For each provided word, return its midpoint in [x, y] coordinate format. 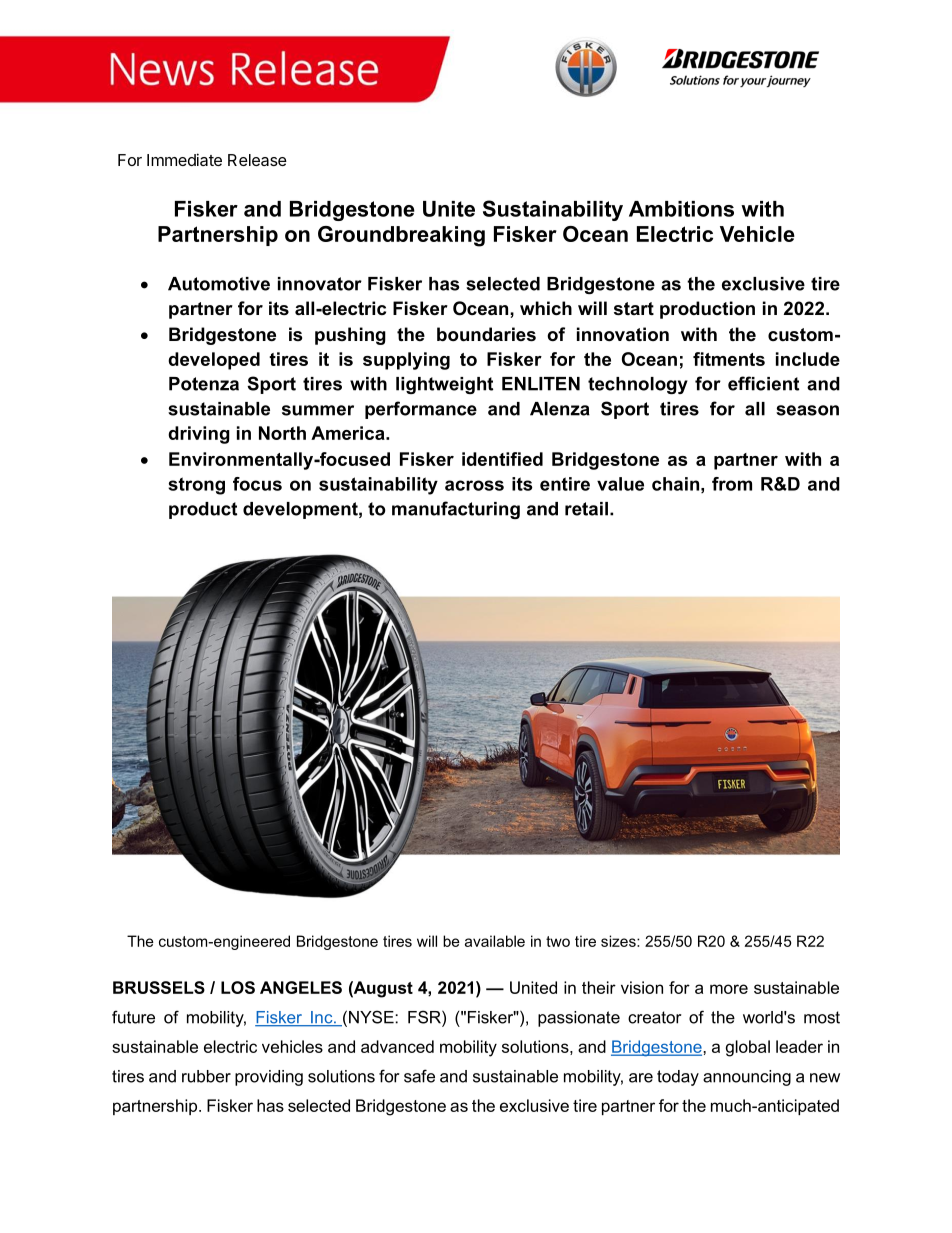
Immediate [184, 159]
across [474, 485]
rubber [206, 1076]
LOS [238, 987]
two [558, 941]
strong [196, 486]
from [732, 484]
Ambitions [681, 209]
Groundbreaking [401, 236]
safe [419, 1076]
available [495, 941]
